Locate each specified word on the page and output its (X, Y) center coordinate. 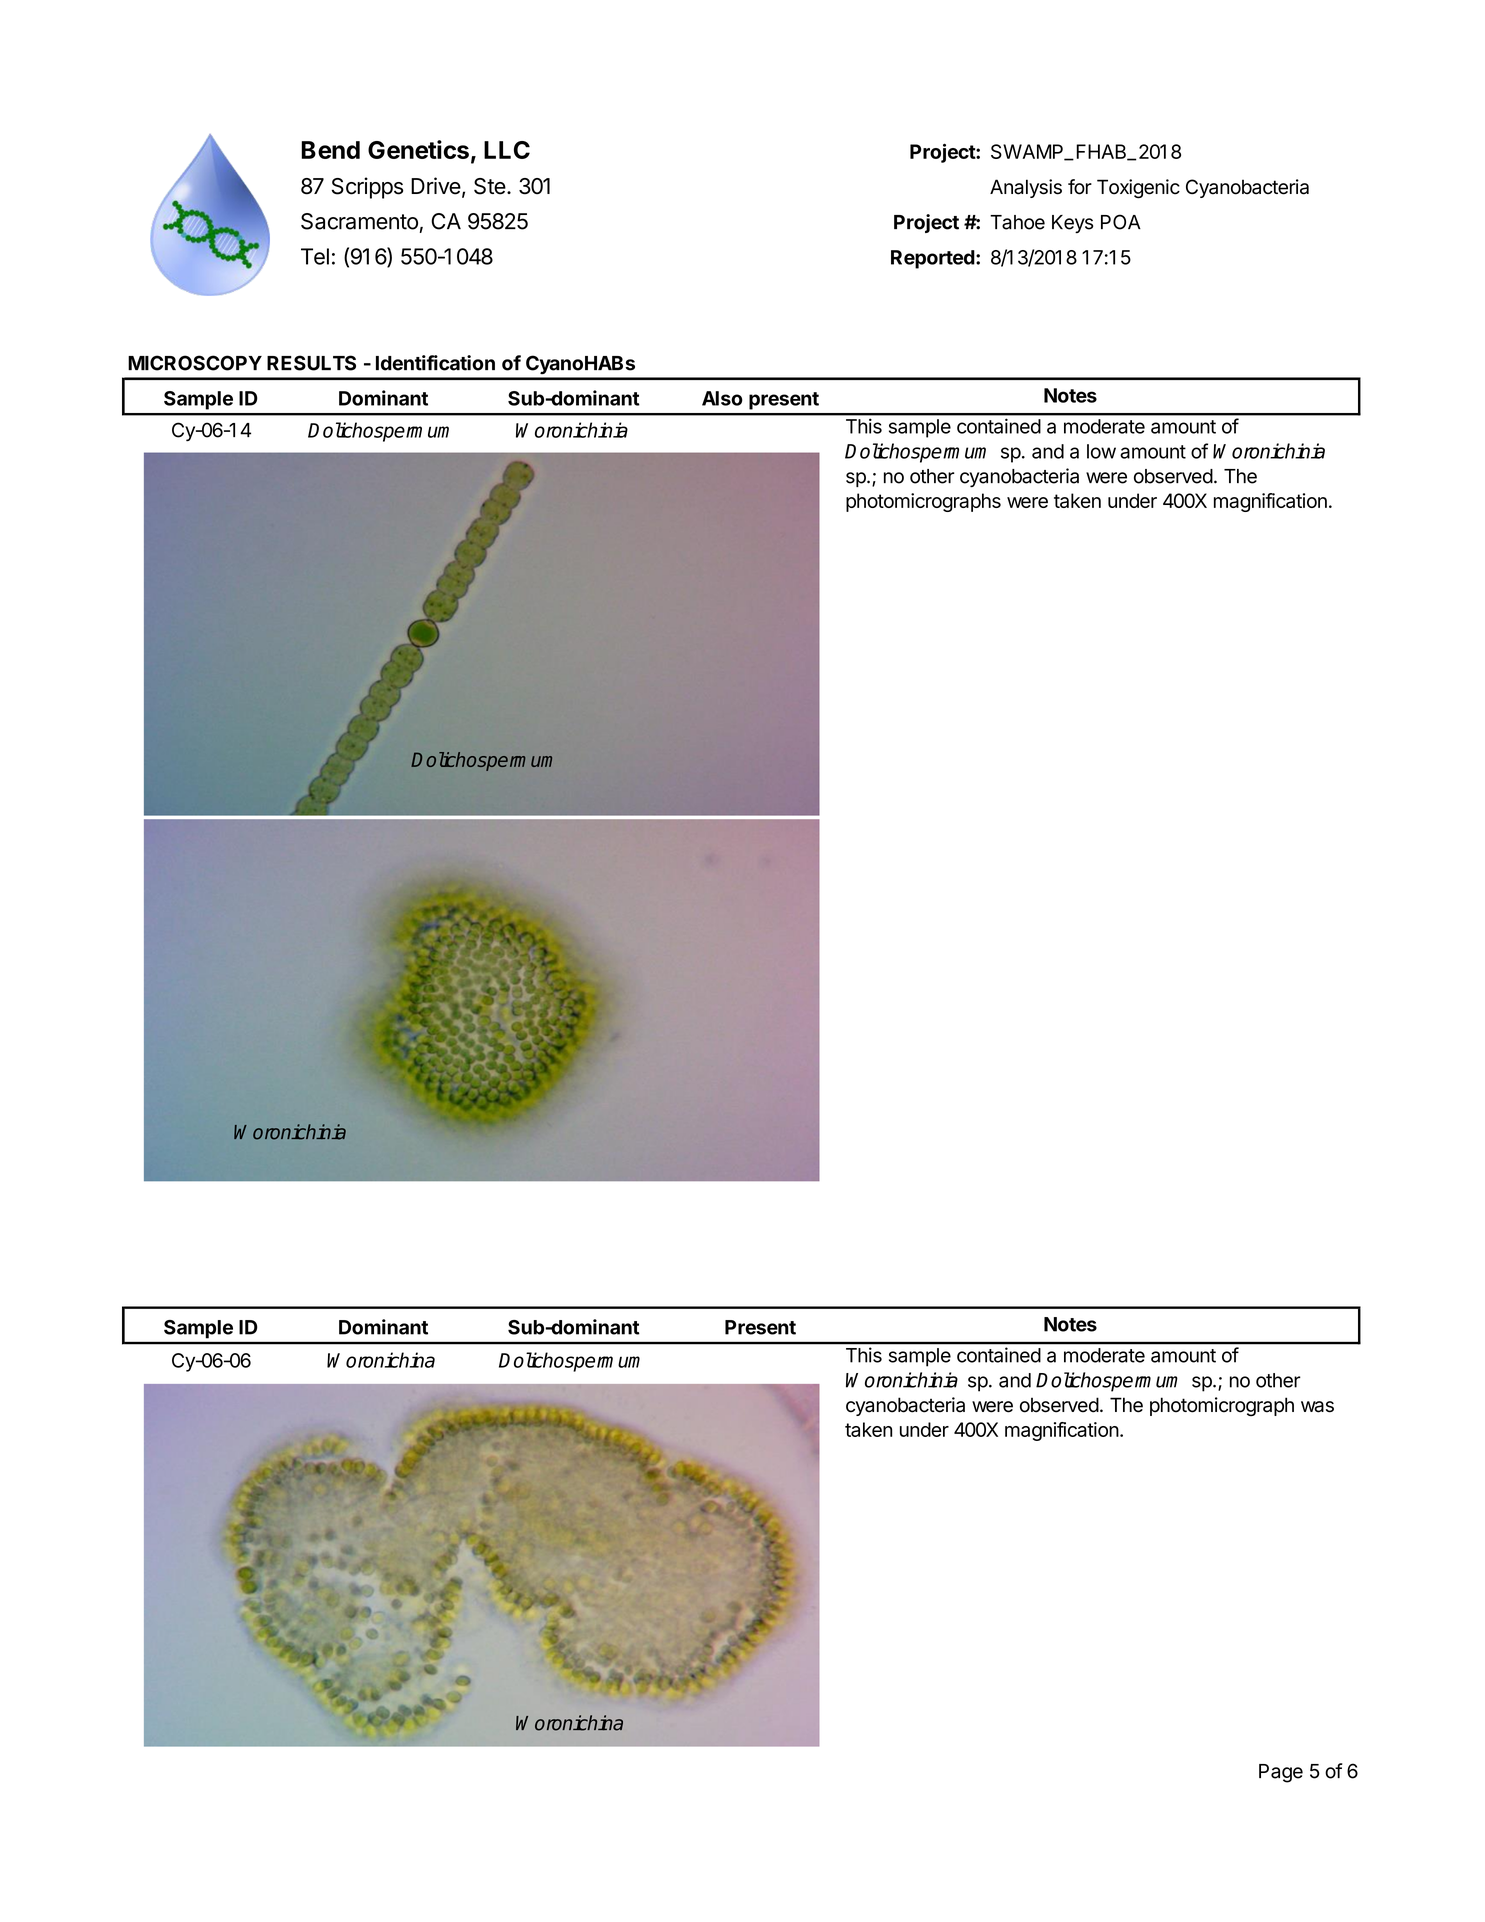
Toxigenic (1138, 189)
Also (722, 398)
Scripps (367, 188)
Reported (933, 259)
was (1317, 1407)
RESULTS (311, 363)
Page (1281, 1773)
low (1101, 451)
